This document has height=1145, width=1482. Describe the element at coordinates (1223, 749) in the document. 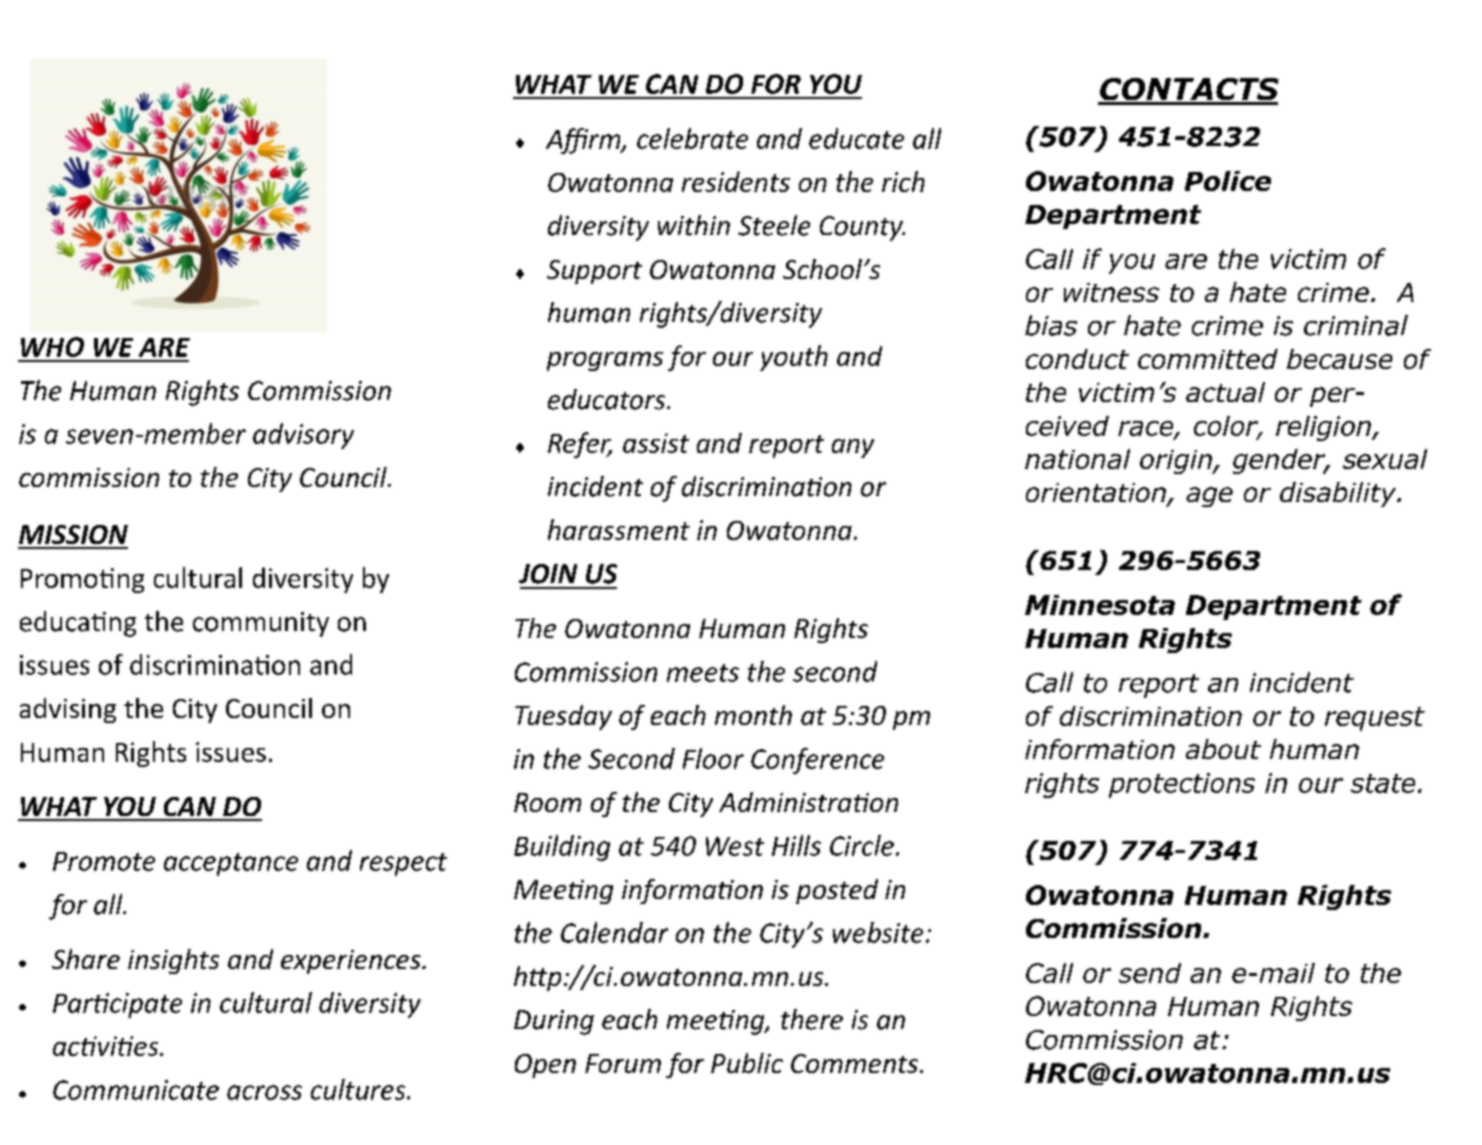

I see `about` at that location.
